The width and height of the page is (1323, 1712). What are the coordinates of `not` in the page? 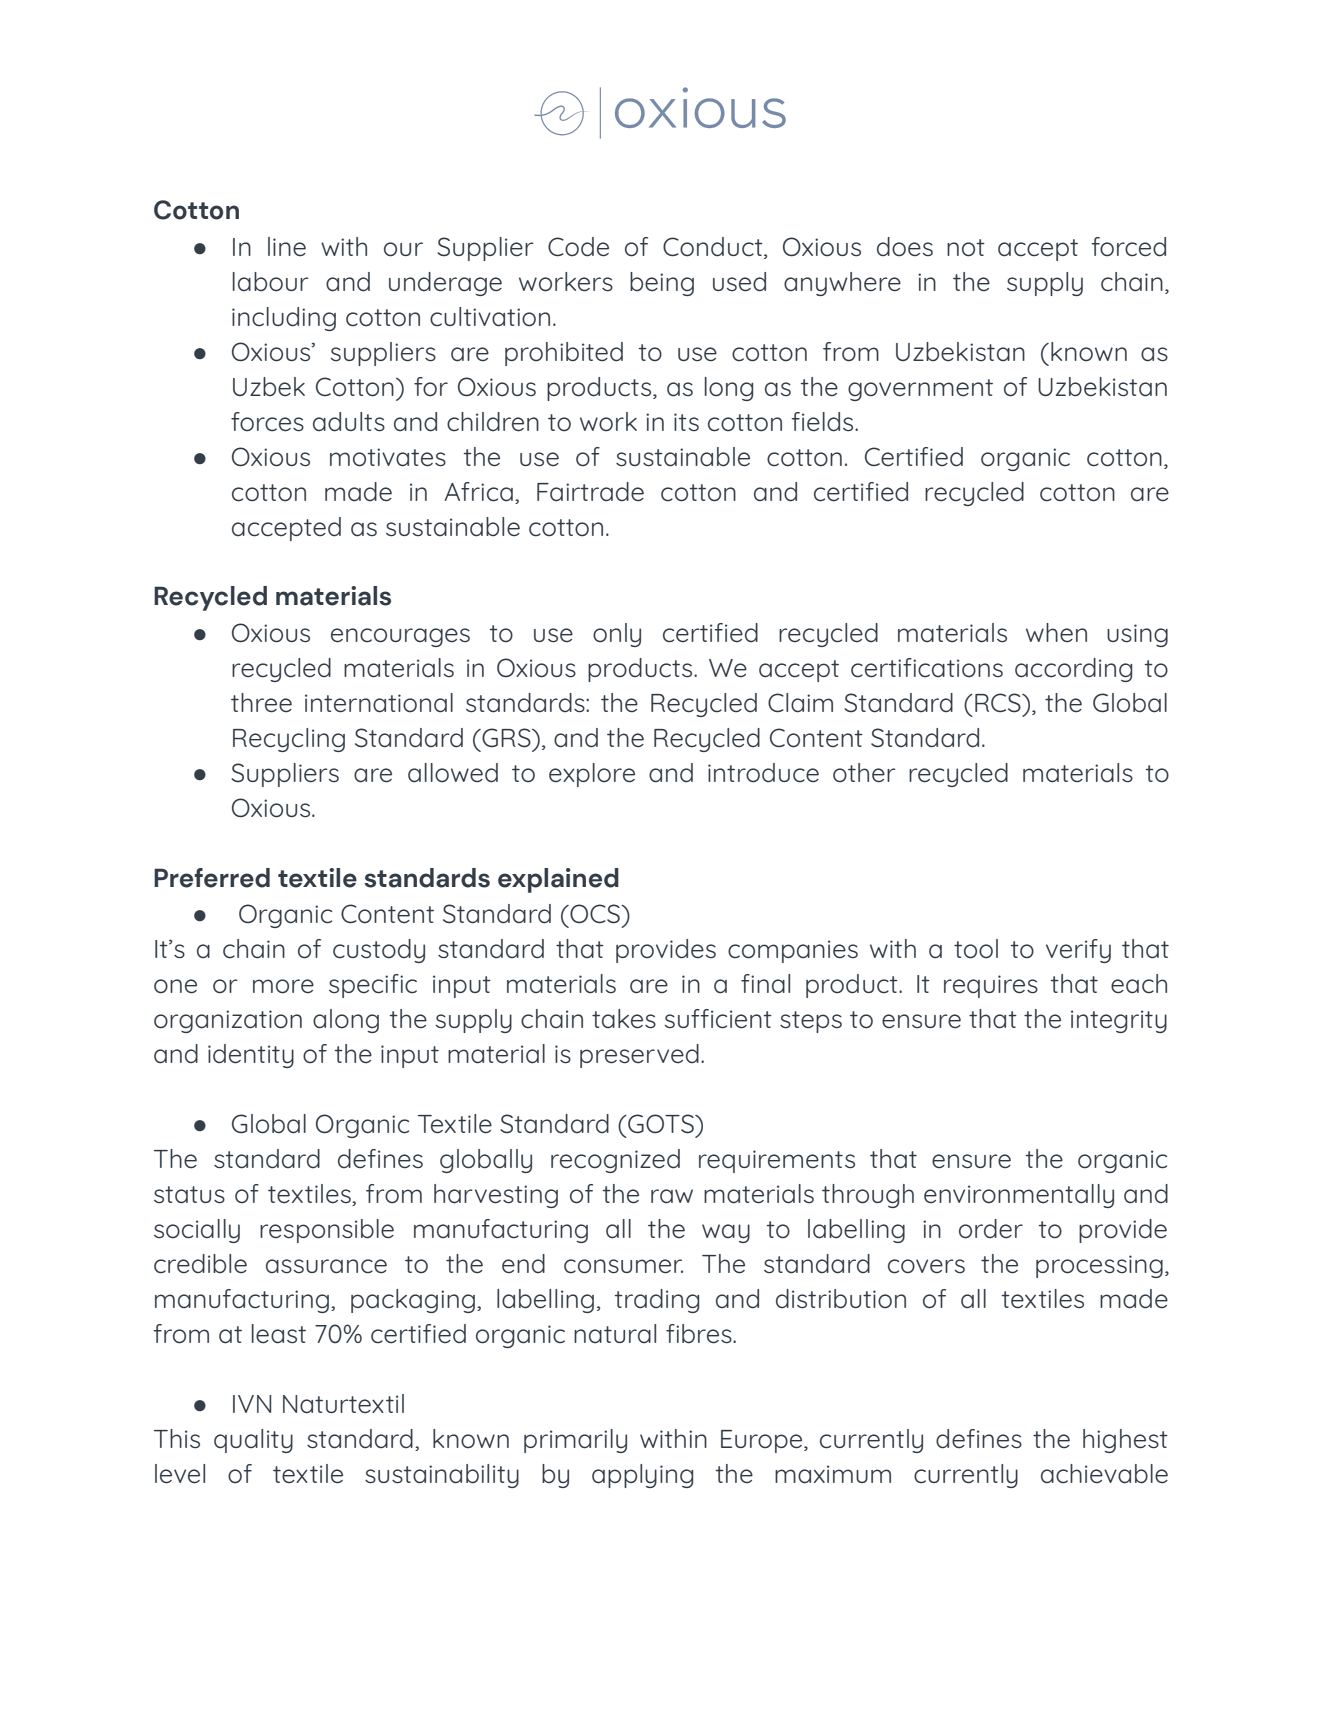 It's located at (966, 248).
